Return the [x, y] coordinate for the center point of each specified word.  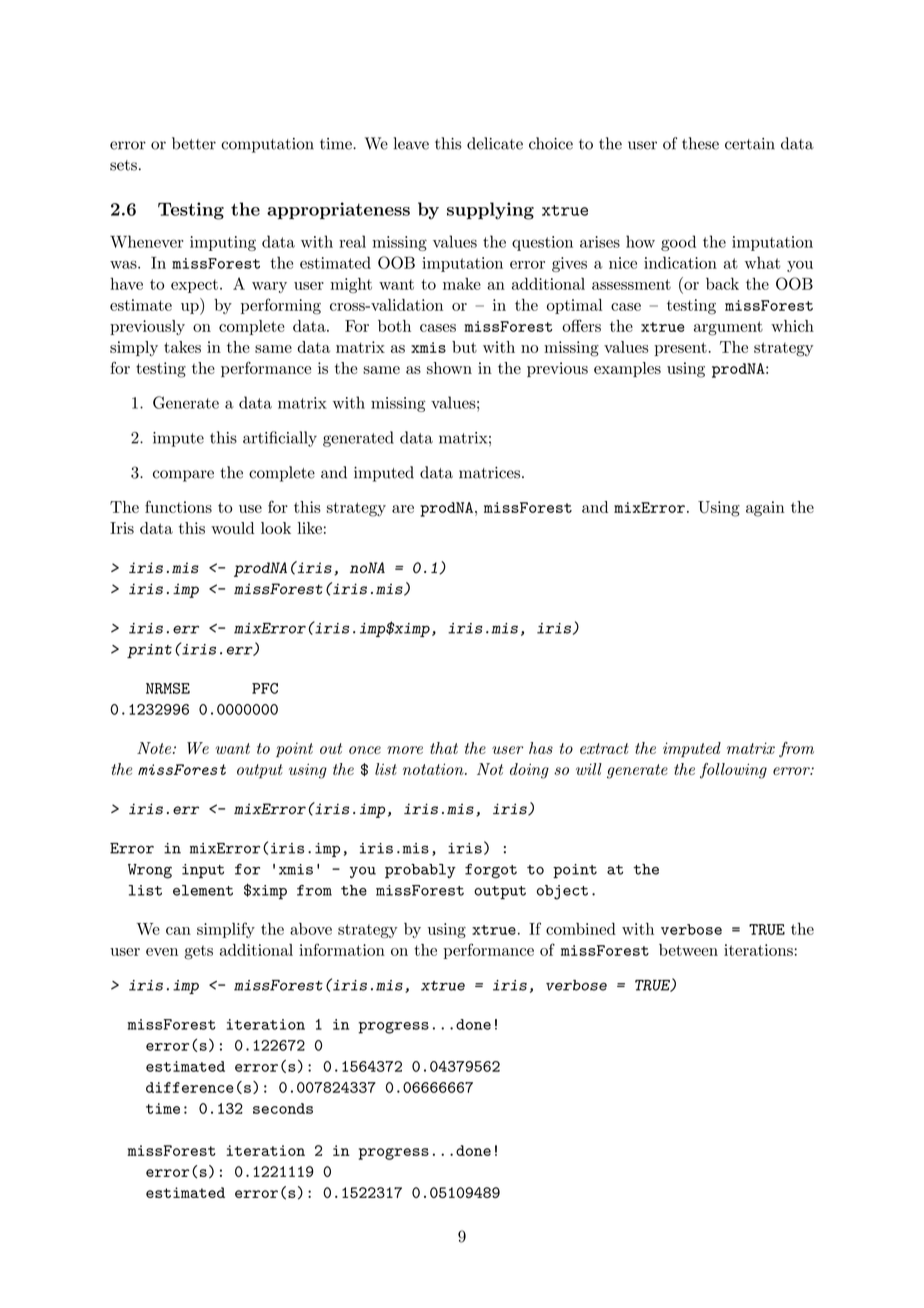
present [680, 349]
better [194, 143]
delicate [495, 143]
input [203, 871]
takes [182, 347]
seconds [283, 1108]
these [700, 143]
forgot [491, 871]
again [765, 509]
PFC [265, 688]
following [733, 771]
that [444, 748]
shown [449, 368]
